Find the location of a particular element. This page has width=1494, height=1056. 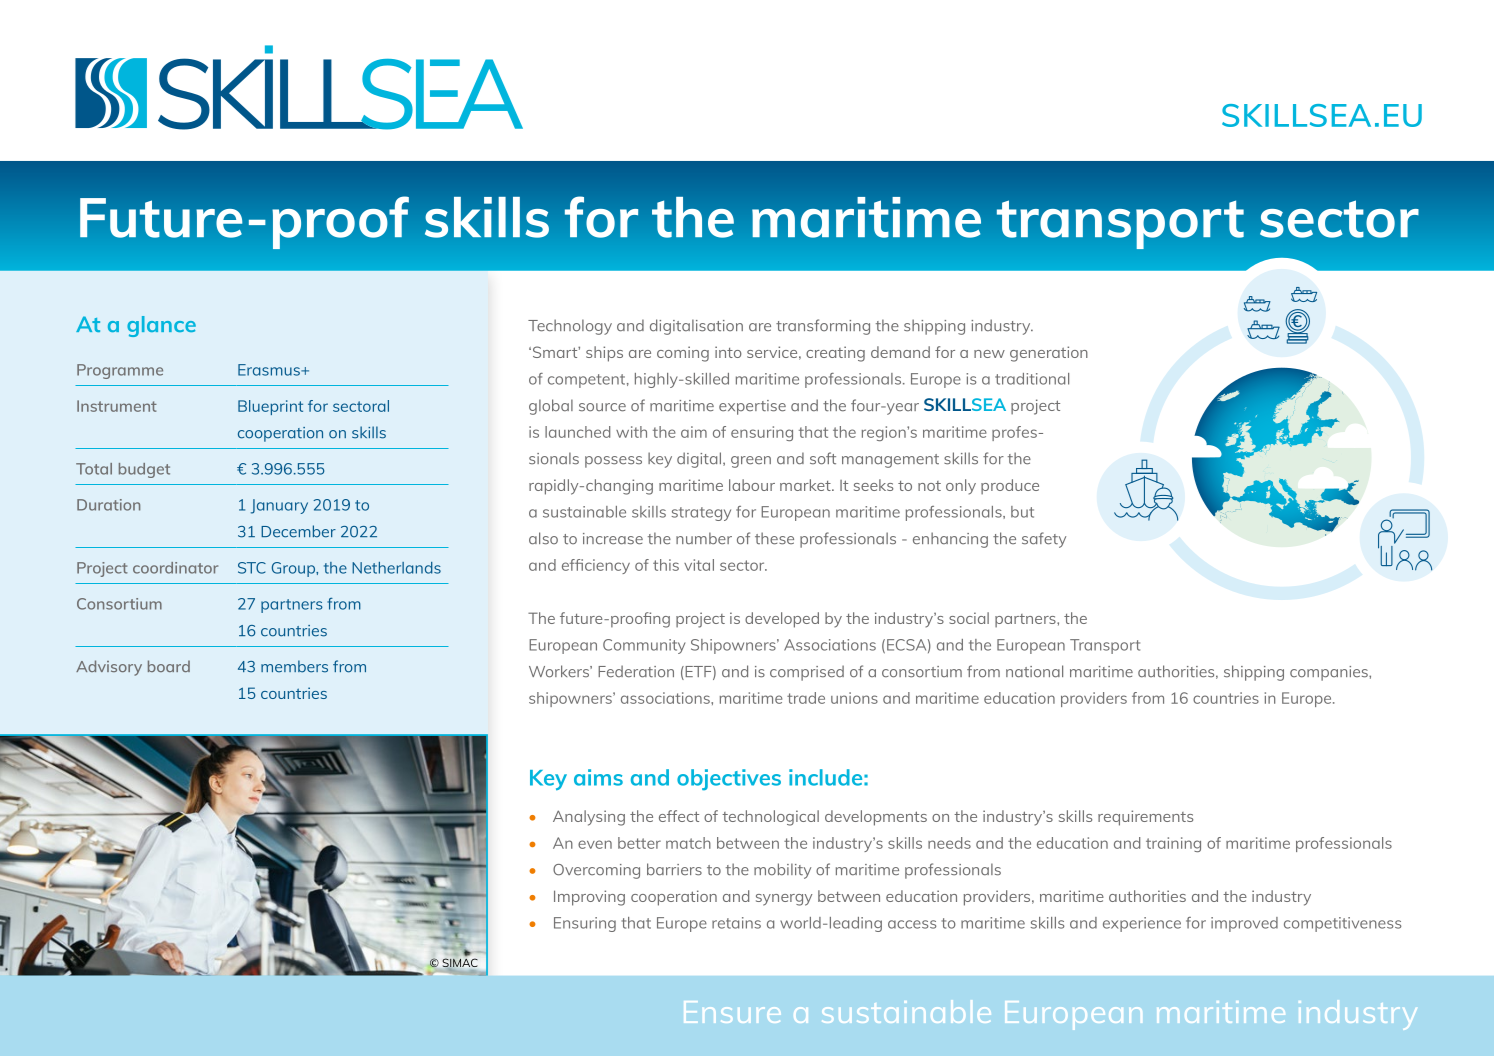

experience is located at coordinates (1142, 924).
